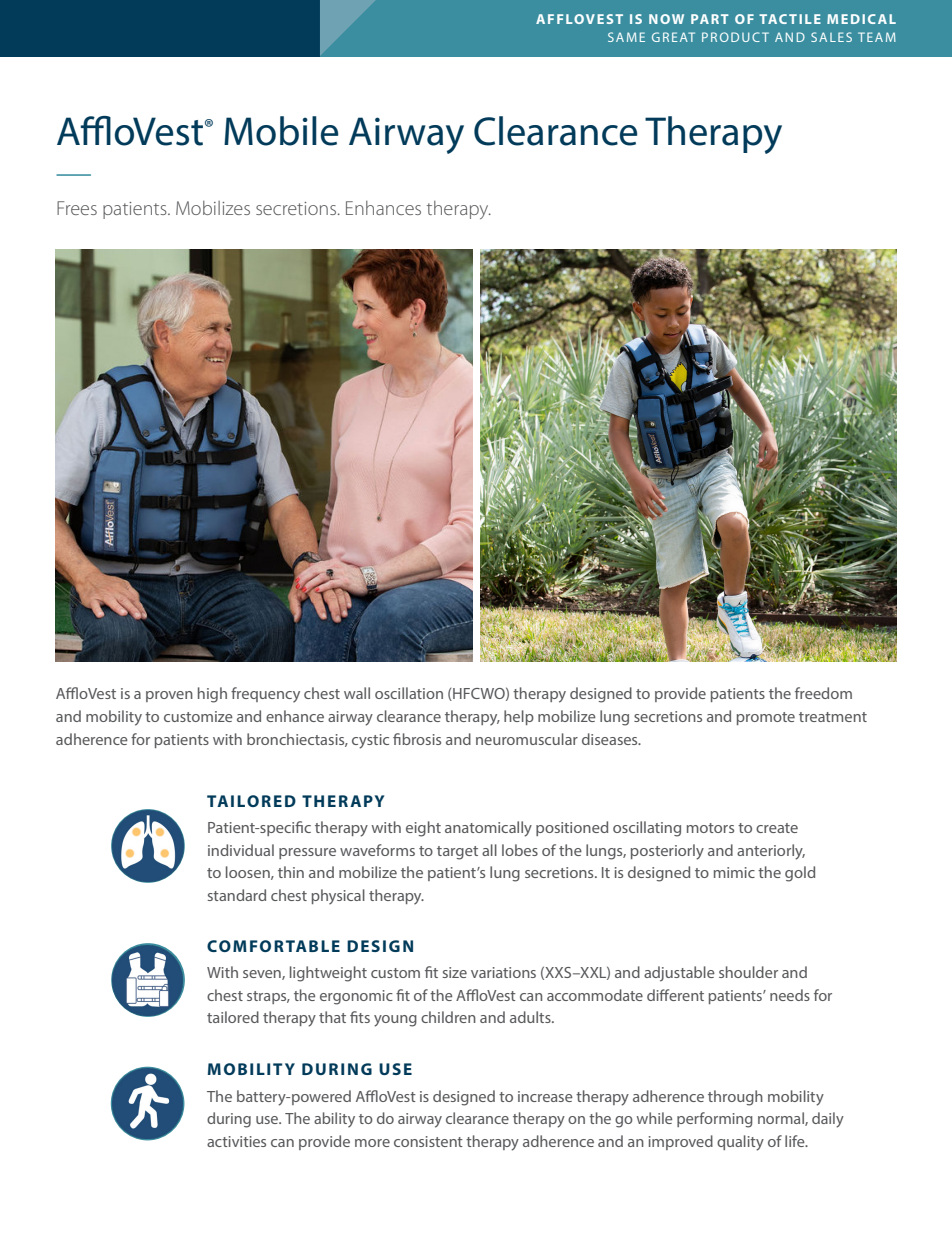 The width and height of the screenshot is (952, 1233). Describe the element at coordinates (833, 717) in the screenshot. I see `treatment` at that location.
